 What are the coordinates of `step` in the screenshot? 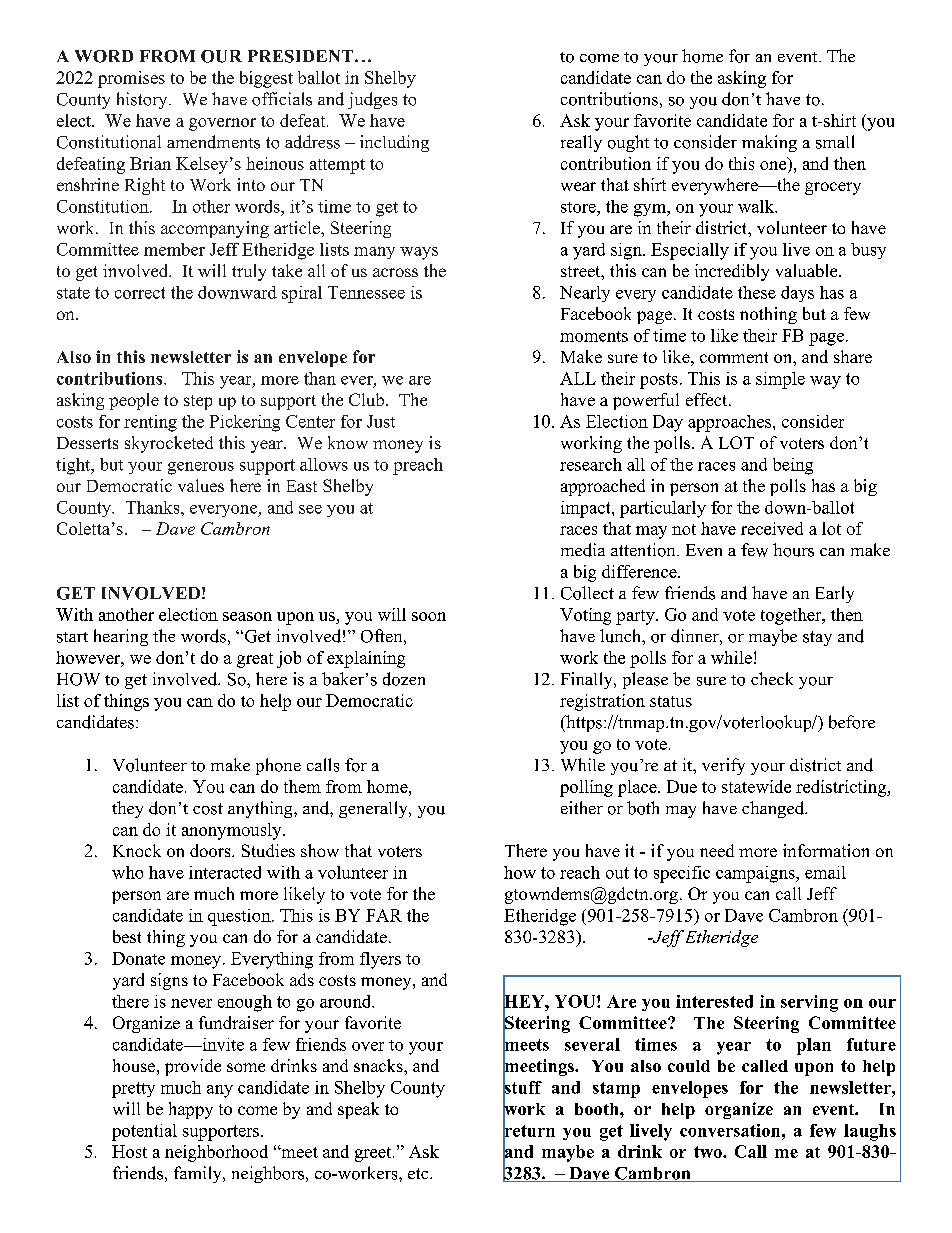 It's located at (198, 402).
